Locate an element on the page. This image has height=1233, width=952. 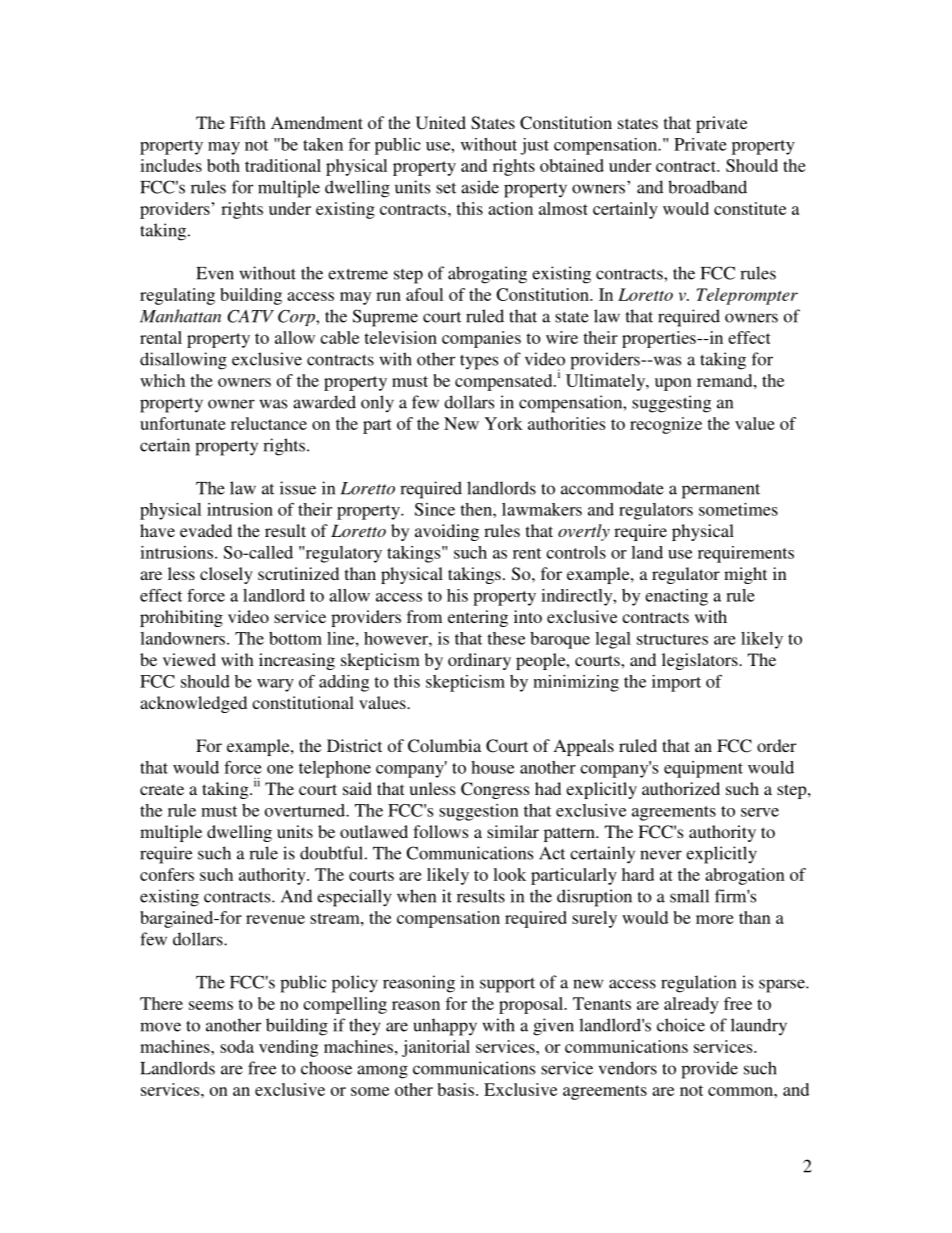
types is located at coordinates (479, 362).
